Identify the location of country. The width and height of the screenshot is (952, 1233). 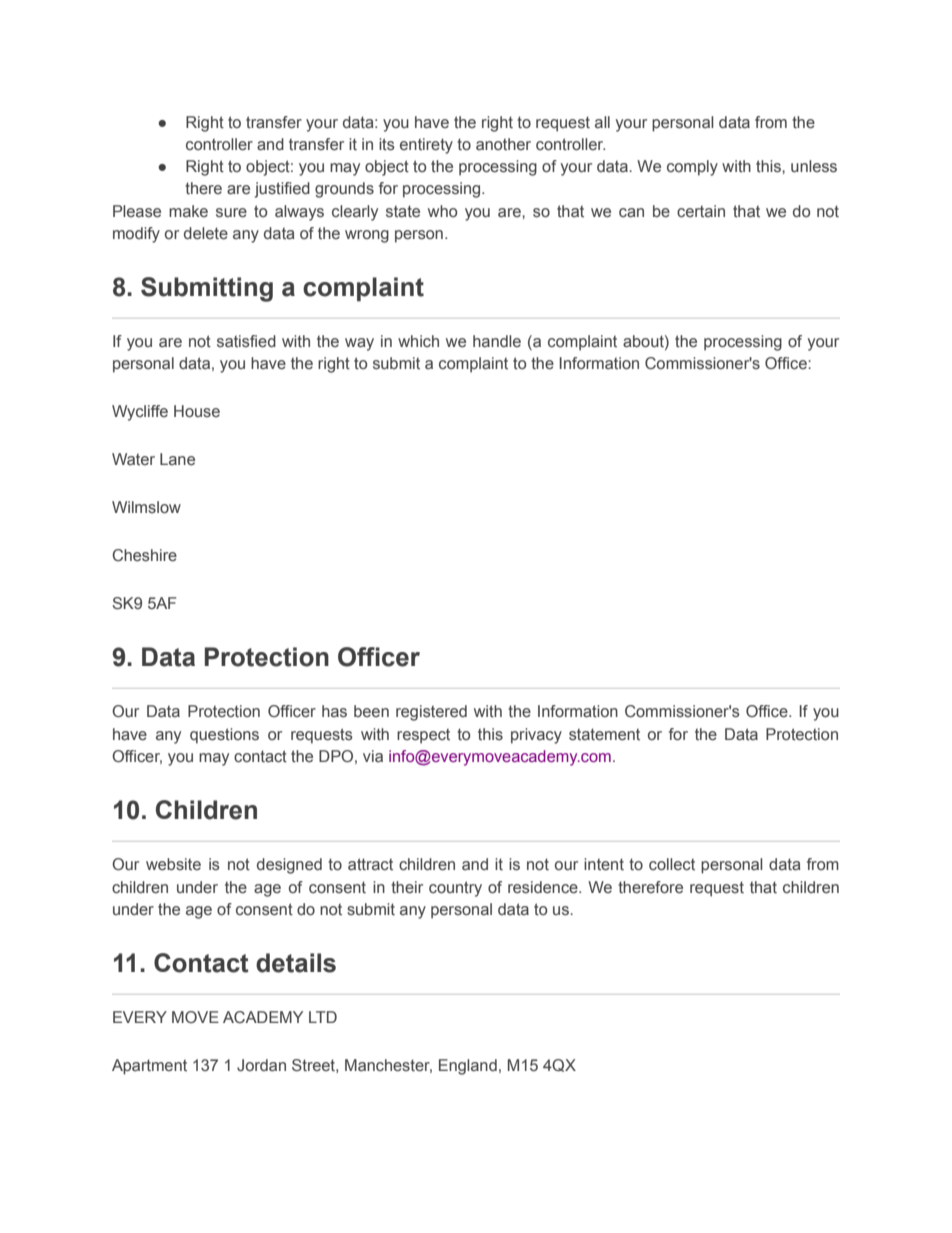
(455, 889).
